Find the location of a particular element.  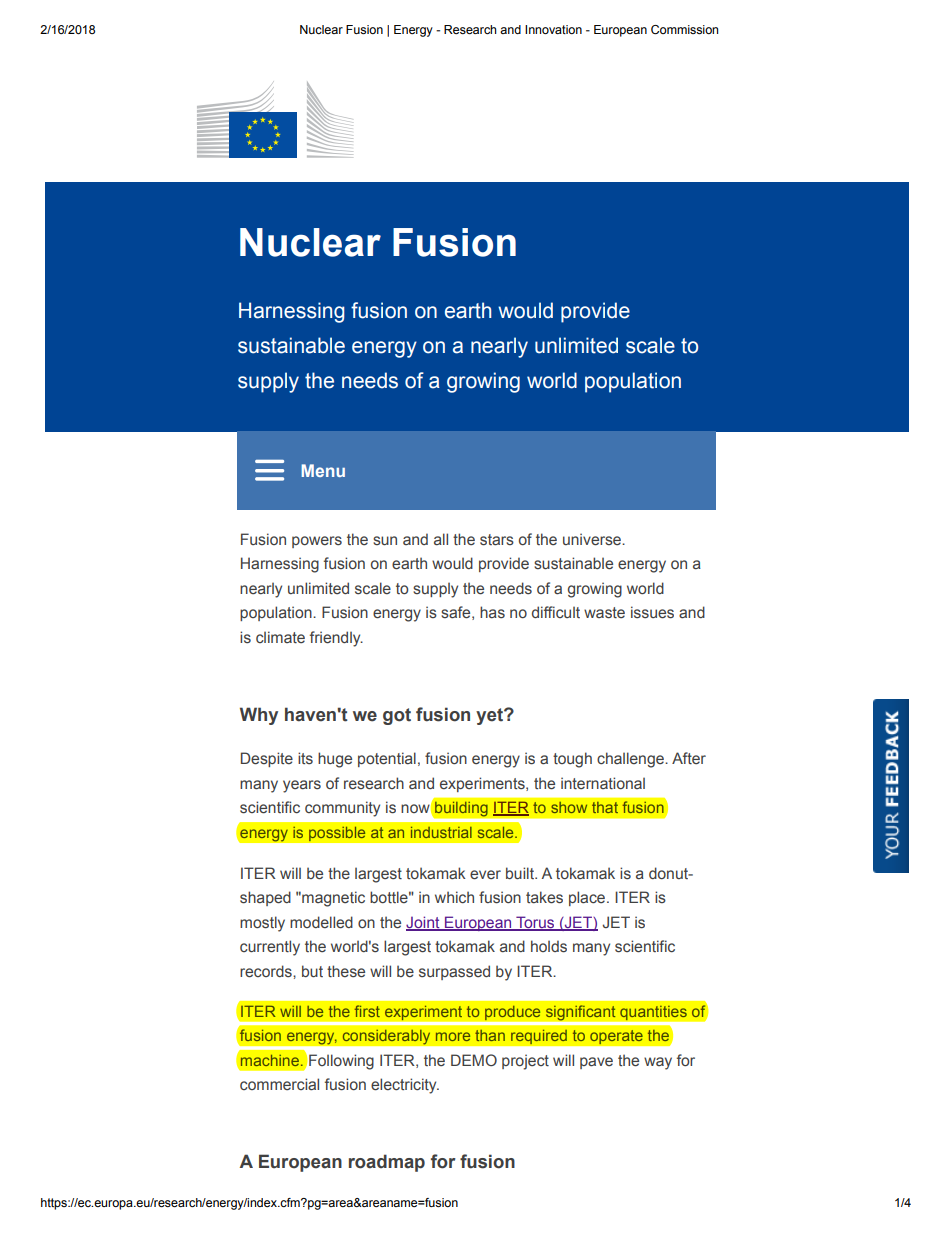

ever is located at coordinates (485, 875).
